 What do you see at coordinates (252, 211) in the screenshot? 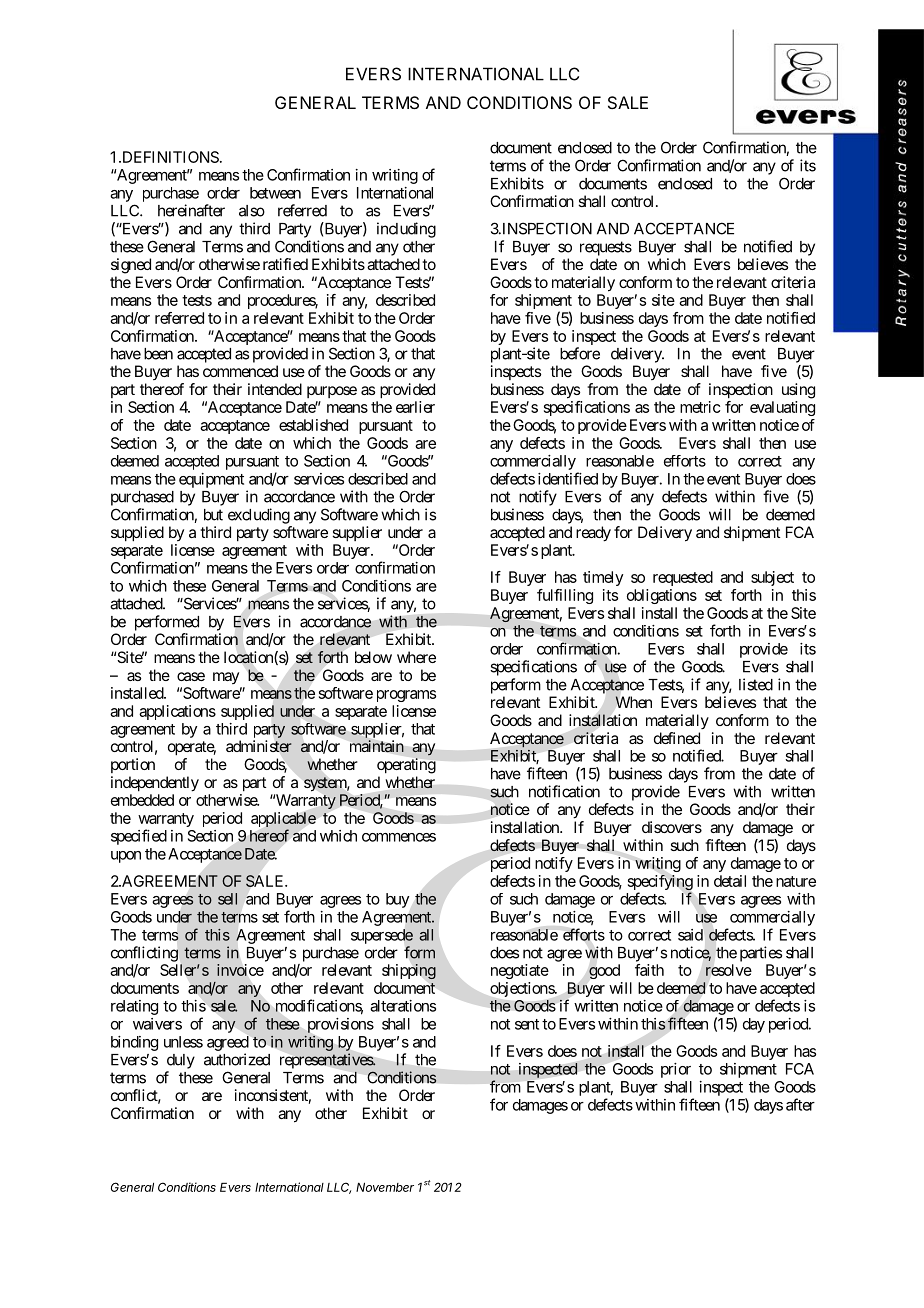
I see `also` at bounding box center [252, 211].
